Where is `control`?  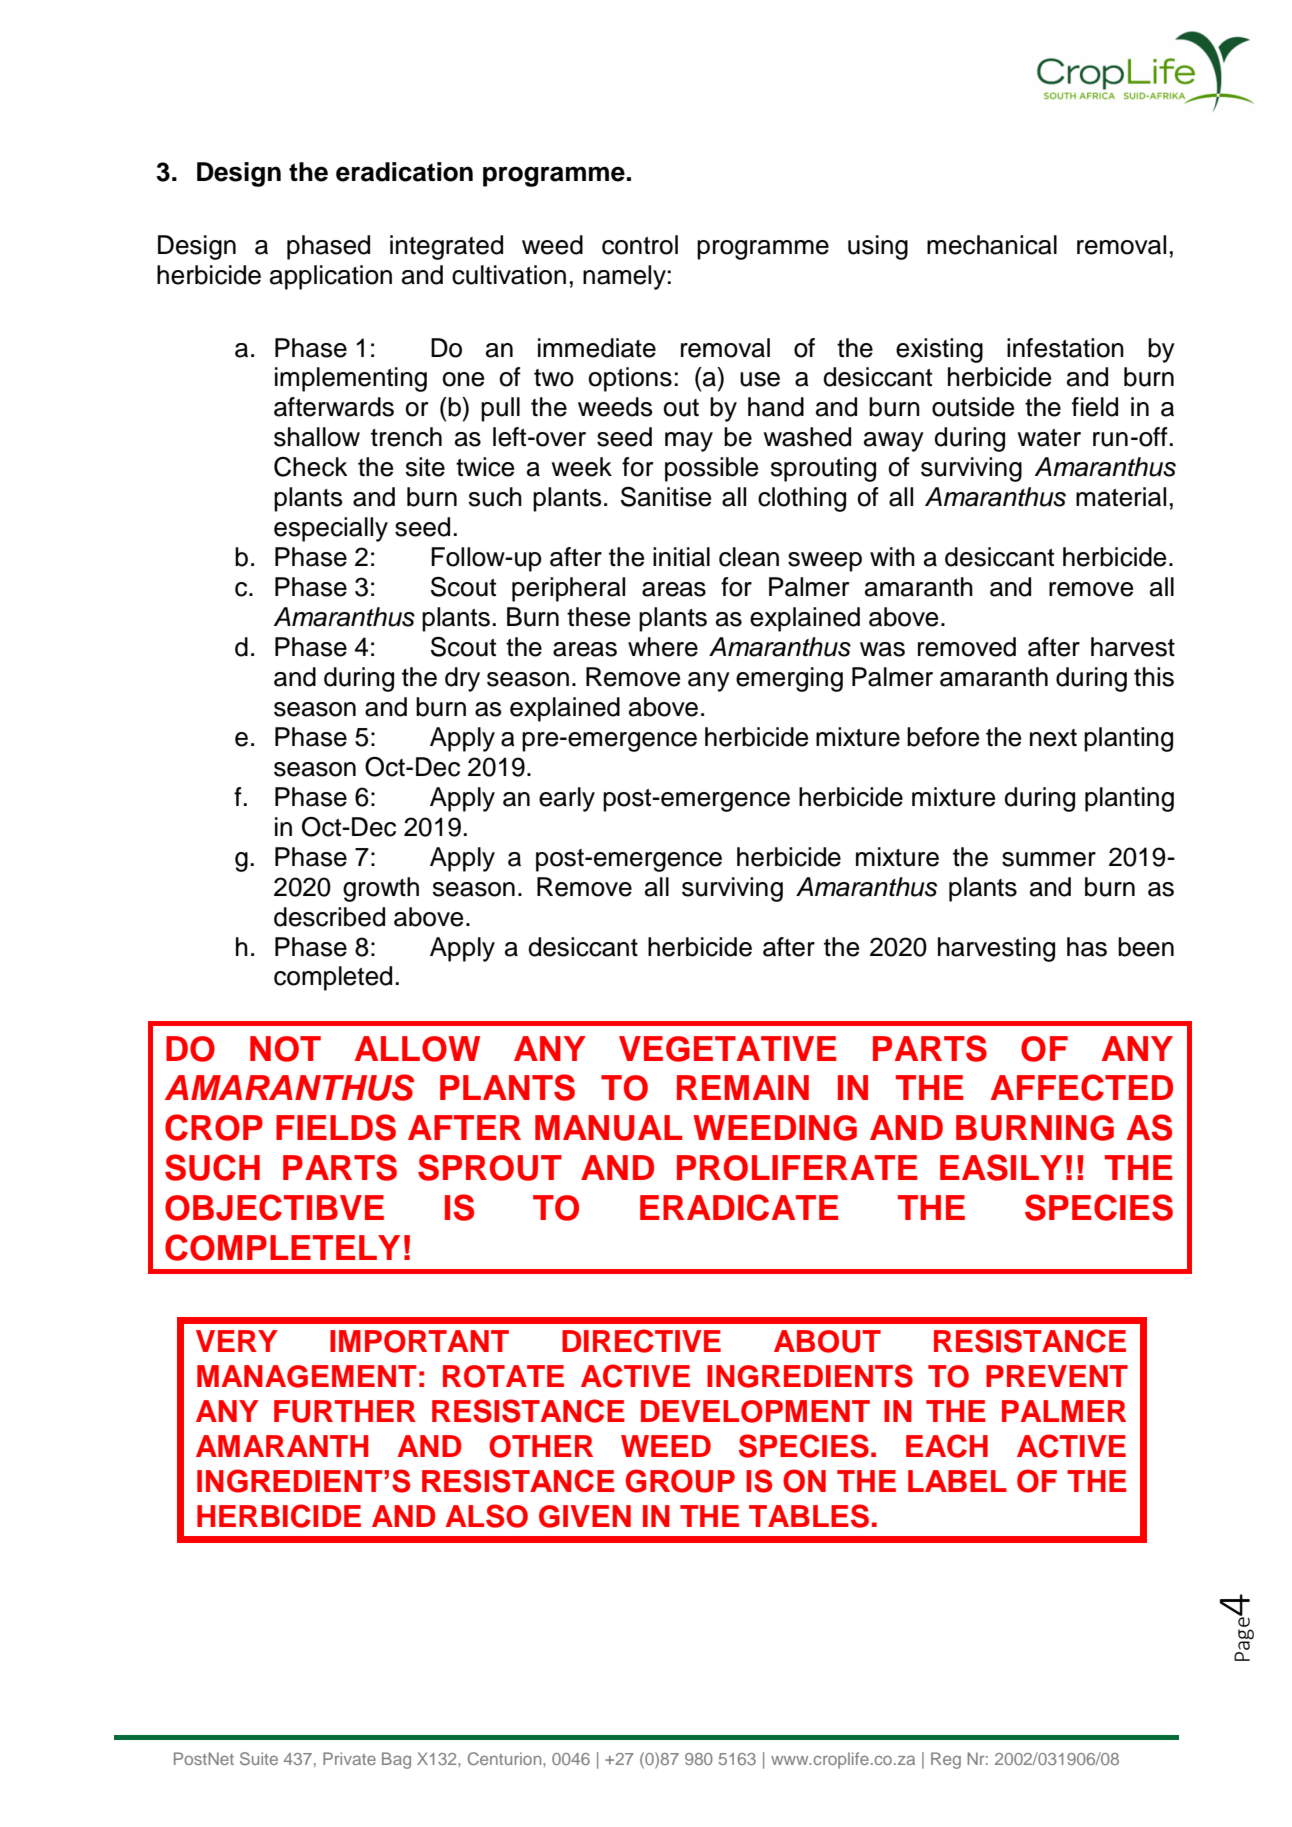 control is located at coordinates (640, 245).
